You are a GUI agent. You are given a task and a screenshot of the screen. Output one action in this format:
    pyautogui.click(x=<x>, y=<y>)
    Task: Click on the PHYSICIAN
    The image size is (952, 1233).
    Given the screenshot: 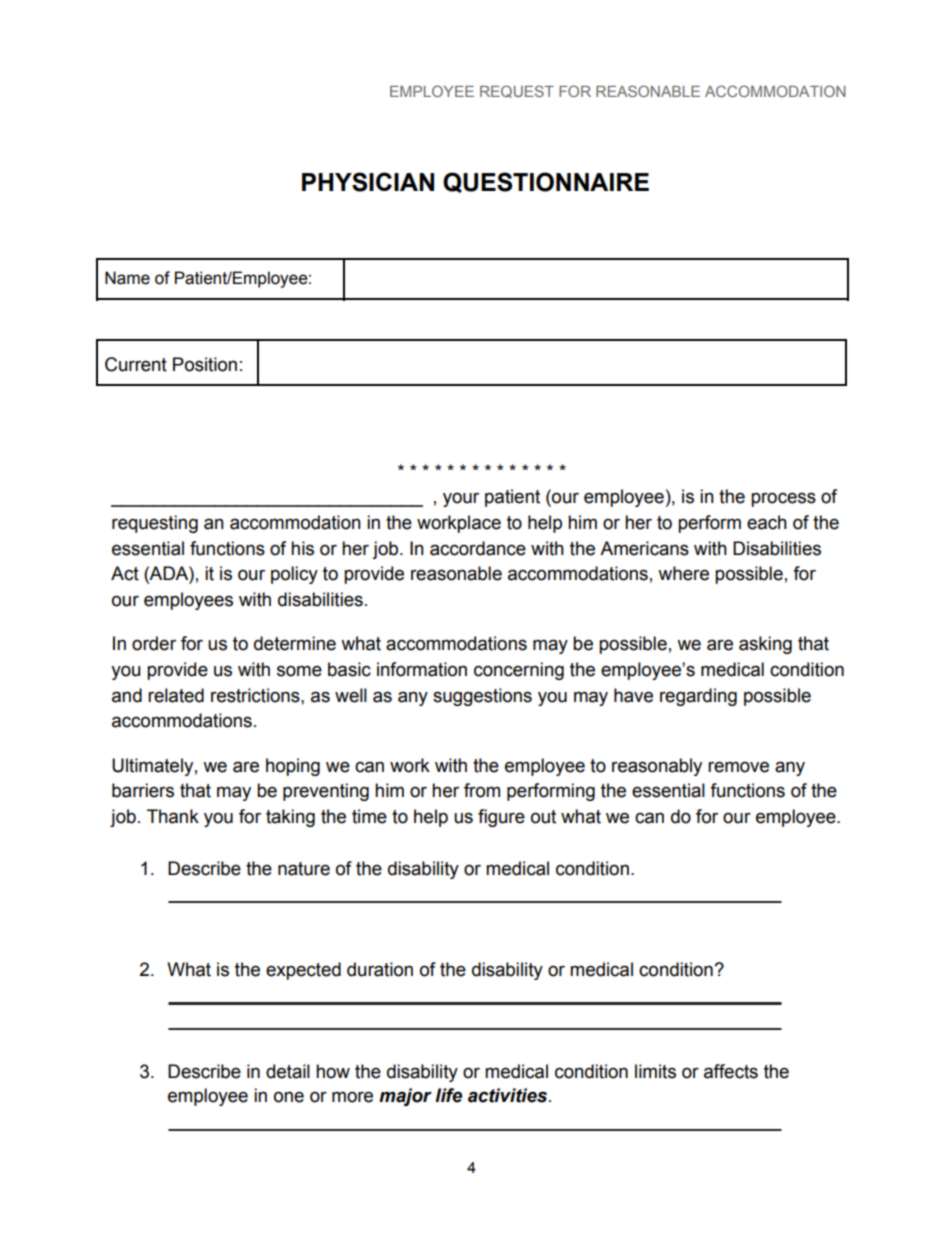 What is the action you would take?
    pyautogui.click(x=368, y=182)
